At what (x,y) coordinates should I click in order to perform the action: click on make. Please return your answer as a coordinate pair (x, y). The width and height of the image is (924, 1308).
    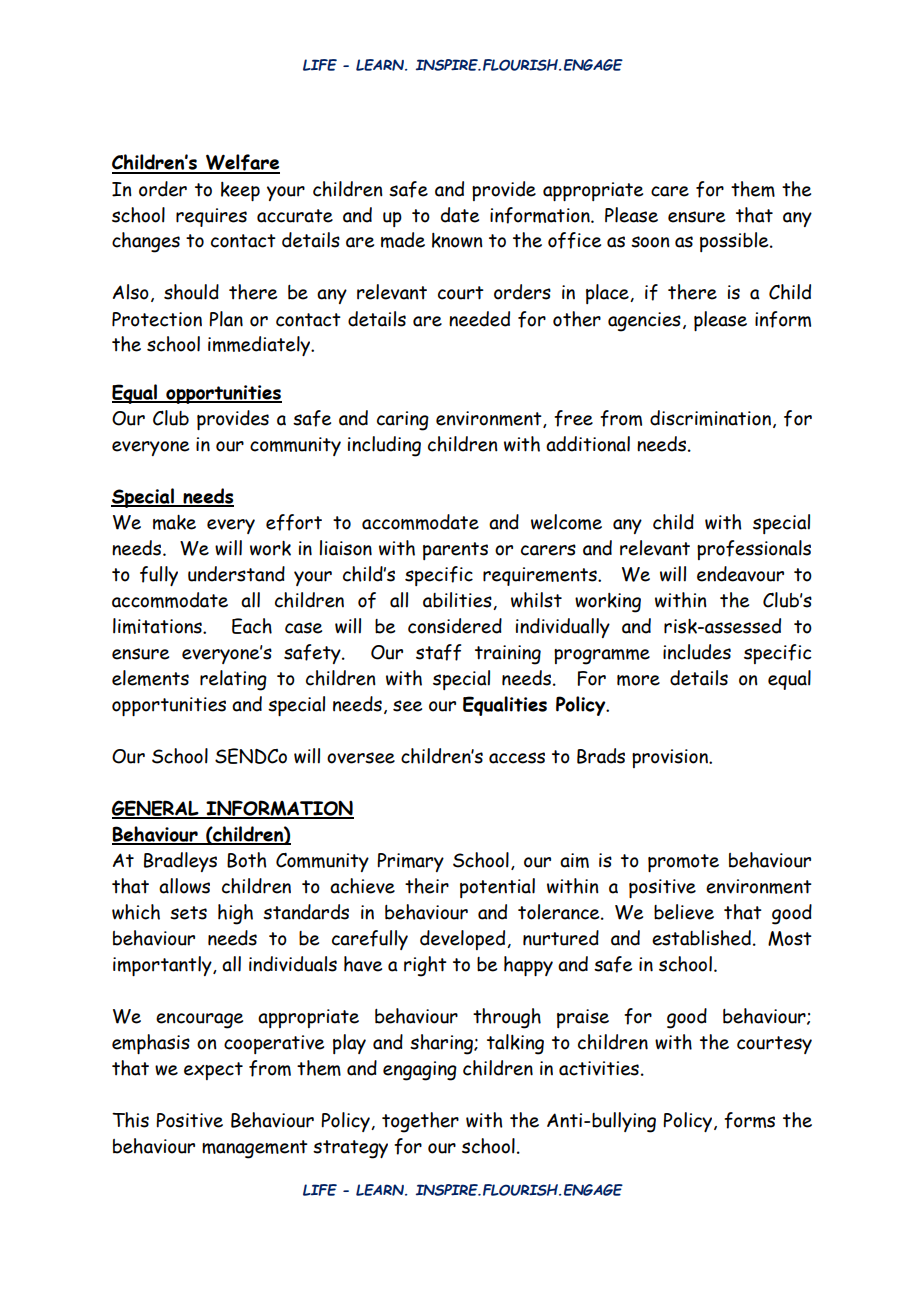
    Looking at the image, I should click on (174, 522).
